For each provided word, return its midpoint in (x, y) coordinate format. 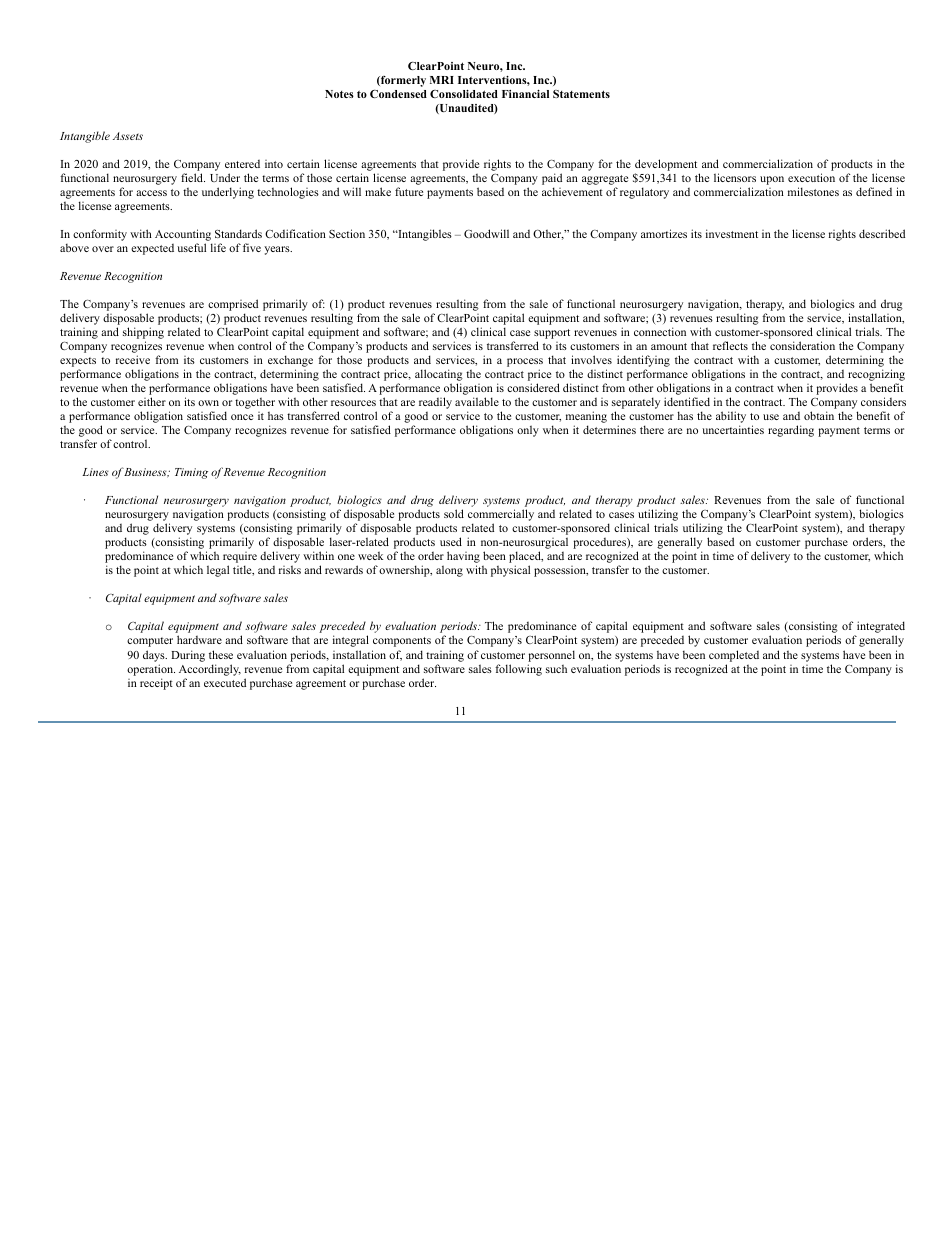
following (518, 670)
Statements (581, 94)
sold (454, 513)
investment (732, 233)
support (552, 335)
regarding (791, 431)
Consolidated (464, 94)
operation (151, 670)
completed (734, 656)
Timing (191, 473)
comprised (233, 306)
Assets (128, 136)
